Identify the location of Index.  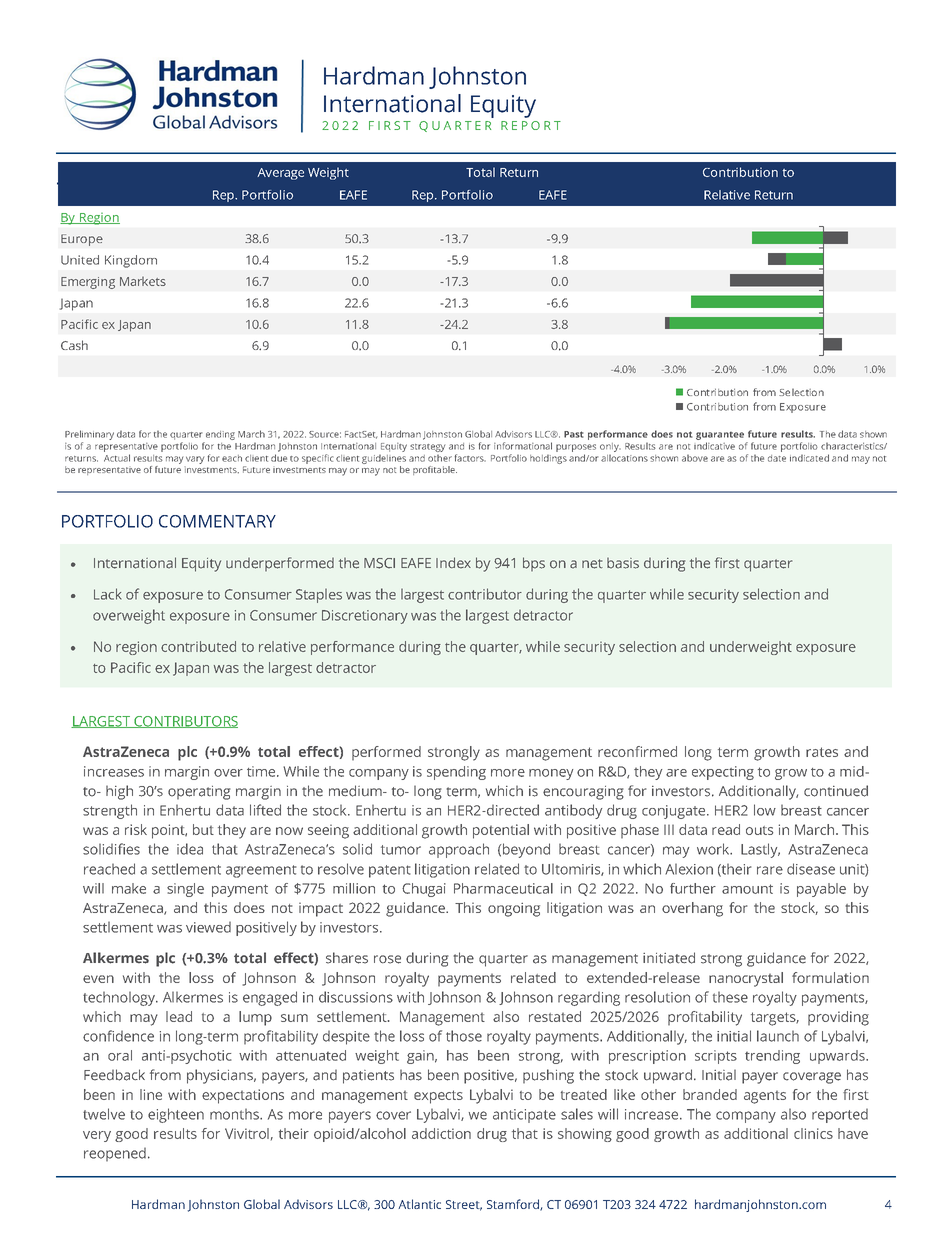
(453, 563).
